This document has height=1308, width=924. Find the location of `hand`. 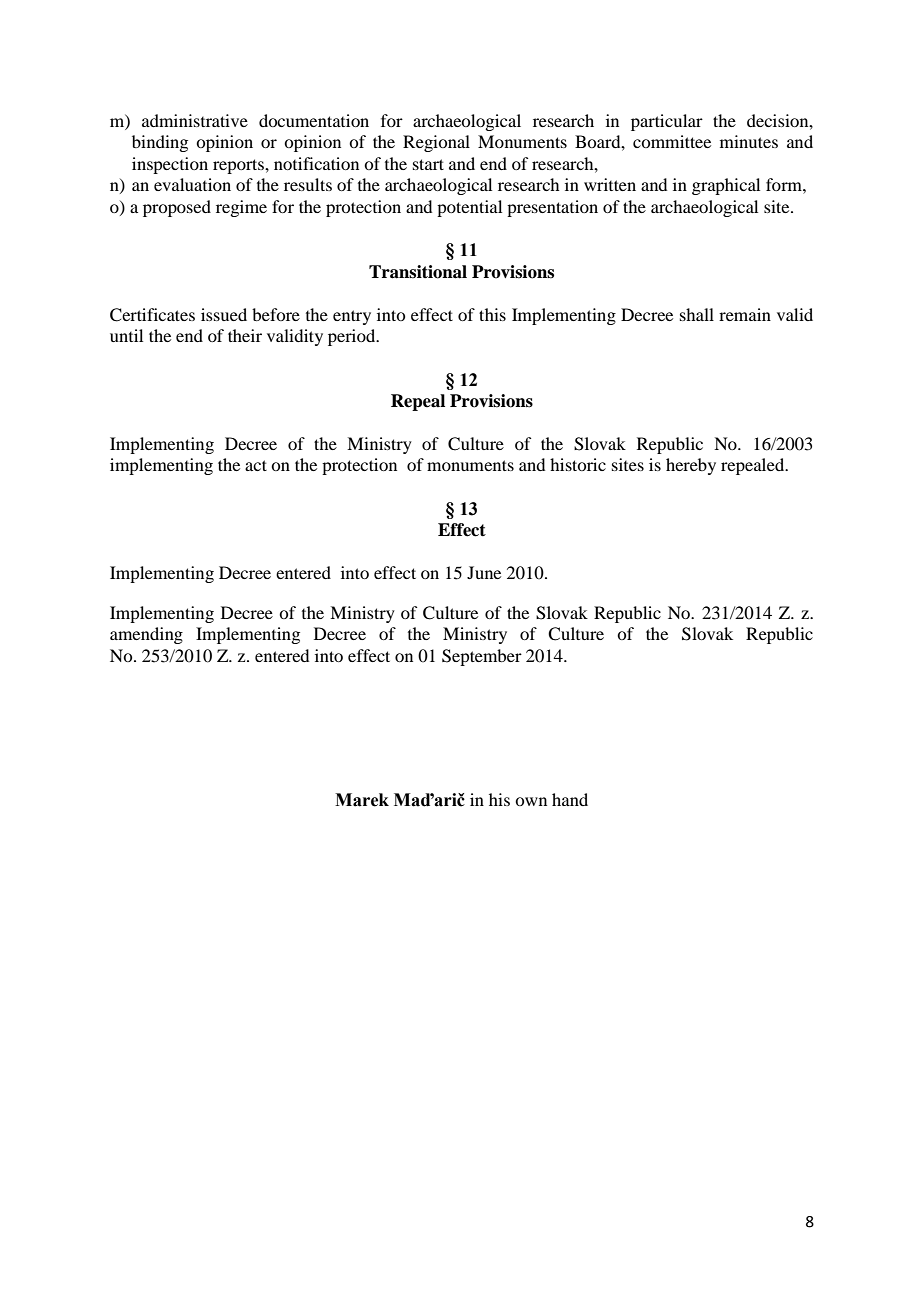

hand is located at coordinates (570, 799).
